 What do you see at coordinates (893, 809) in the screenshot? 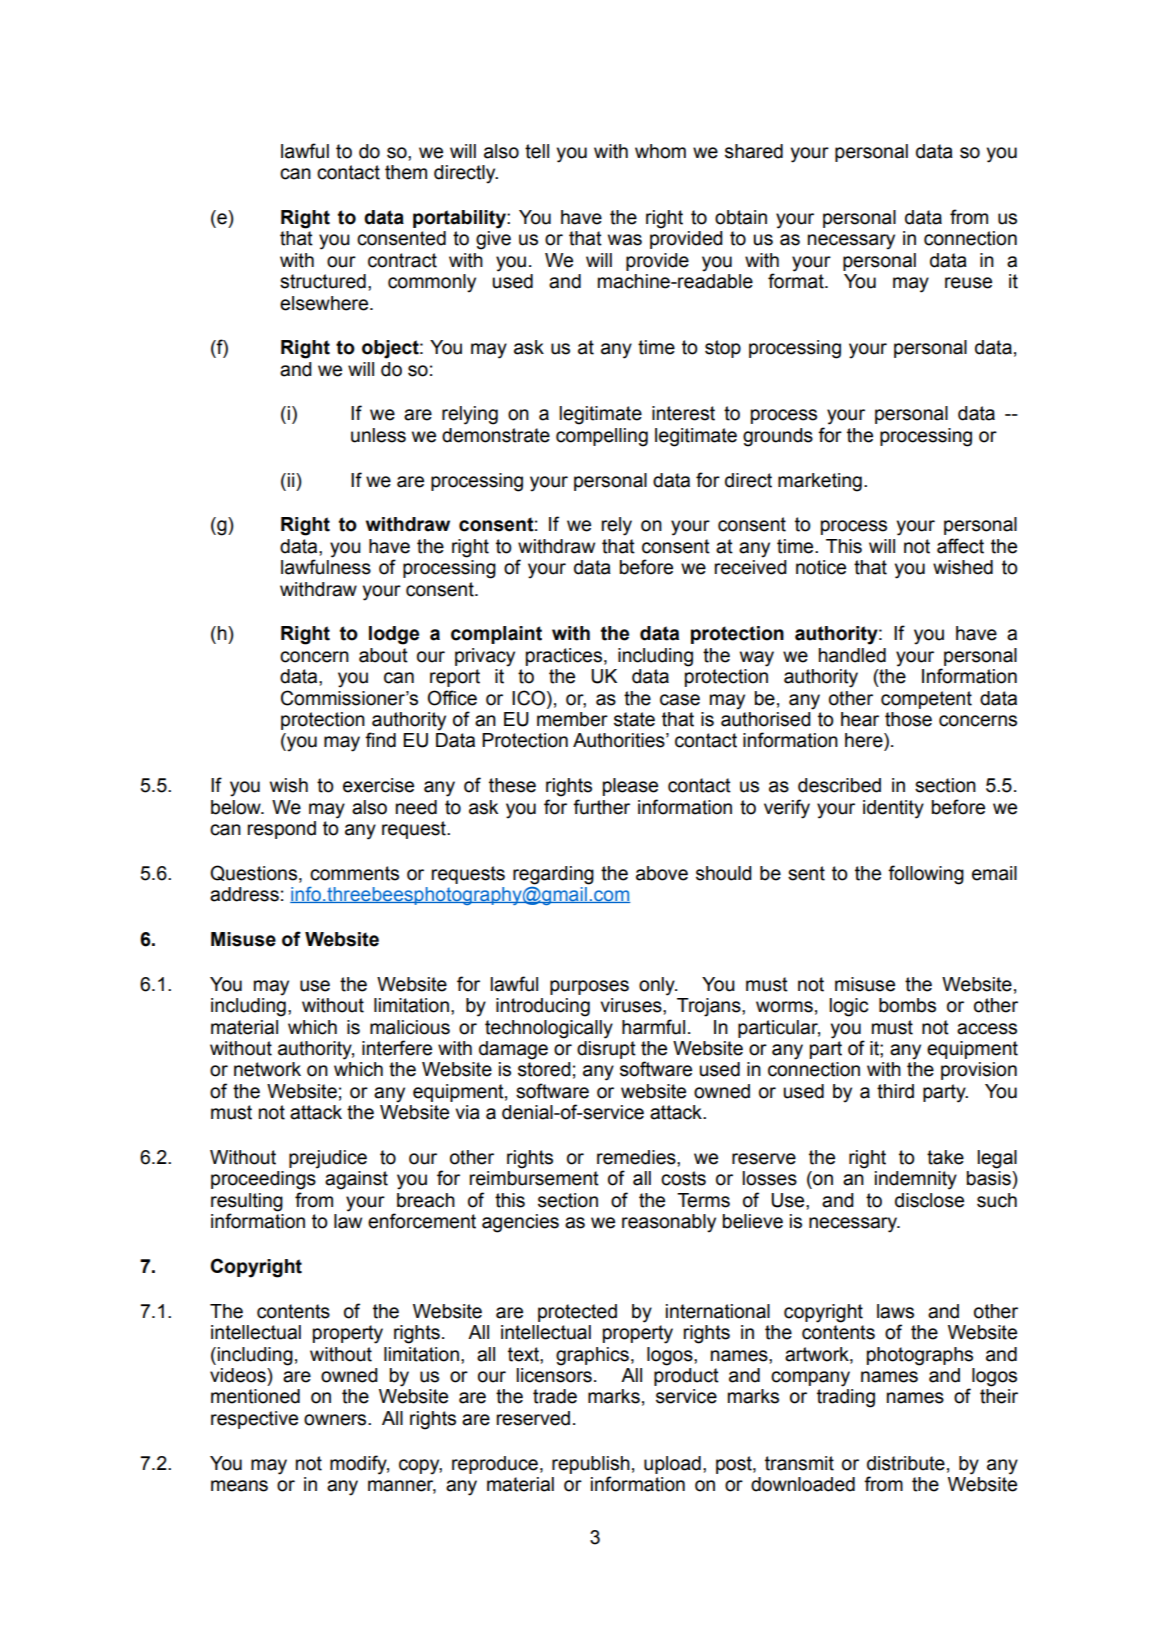
I see `identity` at bounding box center [893, 809].
